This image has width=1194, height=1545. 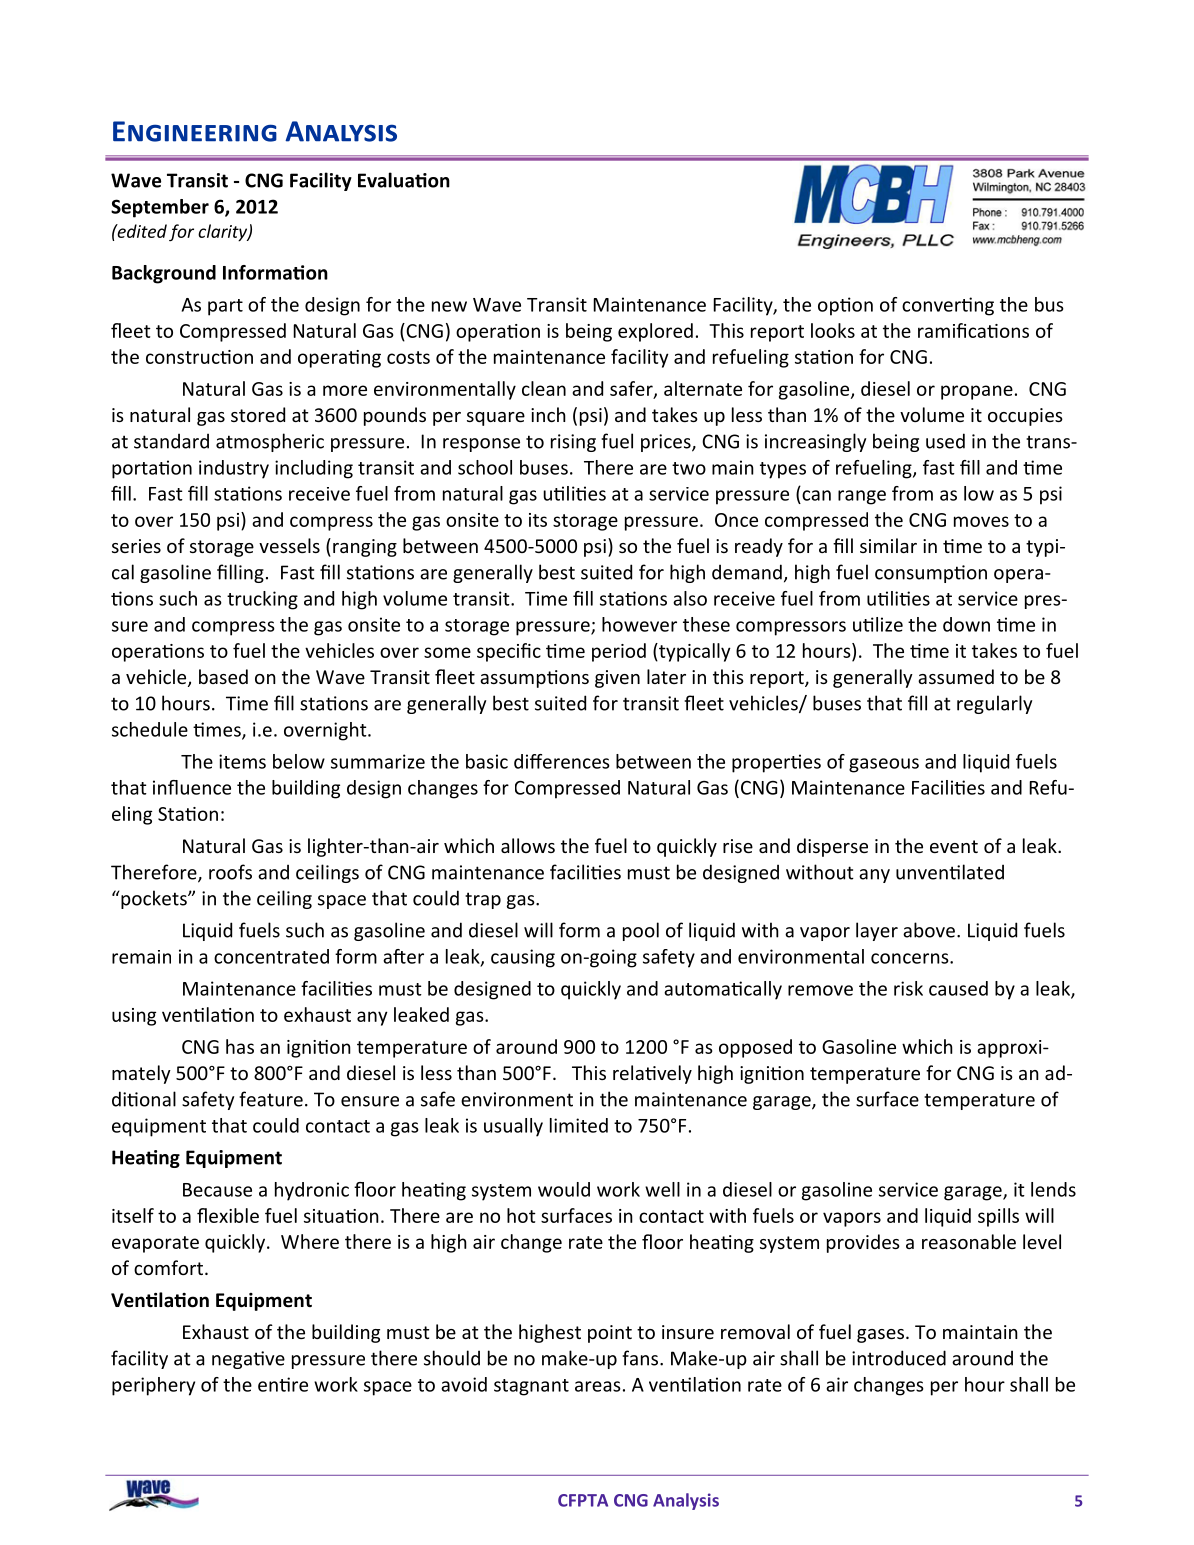 I want to click on looks, so click(x=833, y=330).
